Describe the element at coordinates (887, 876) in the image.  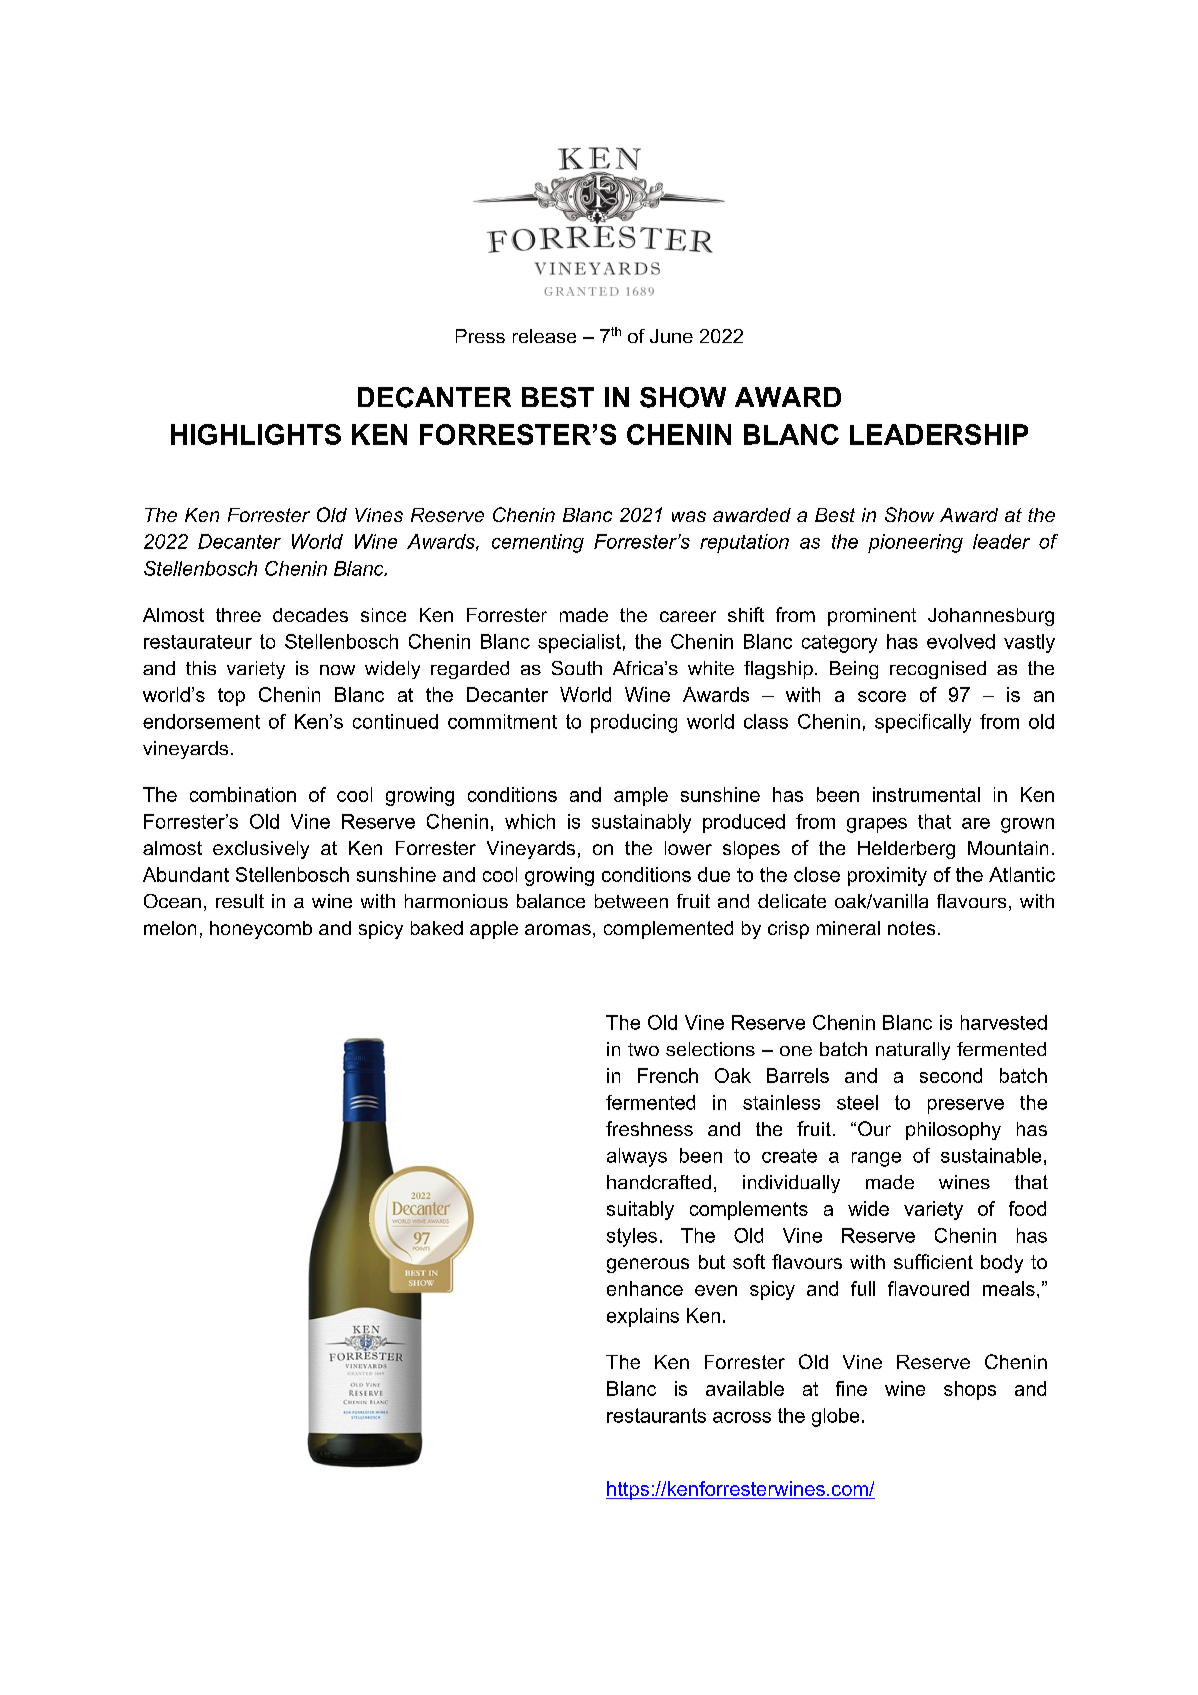
I see `proximity` at that location.
